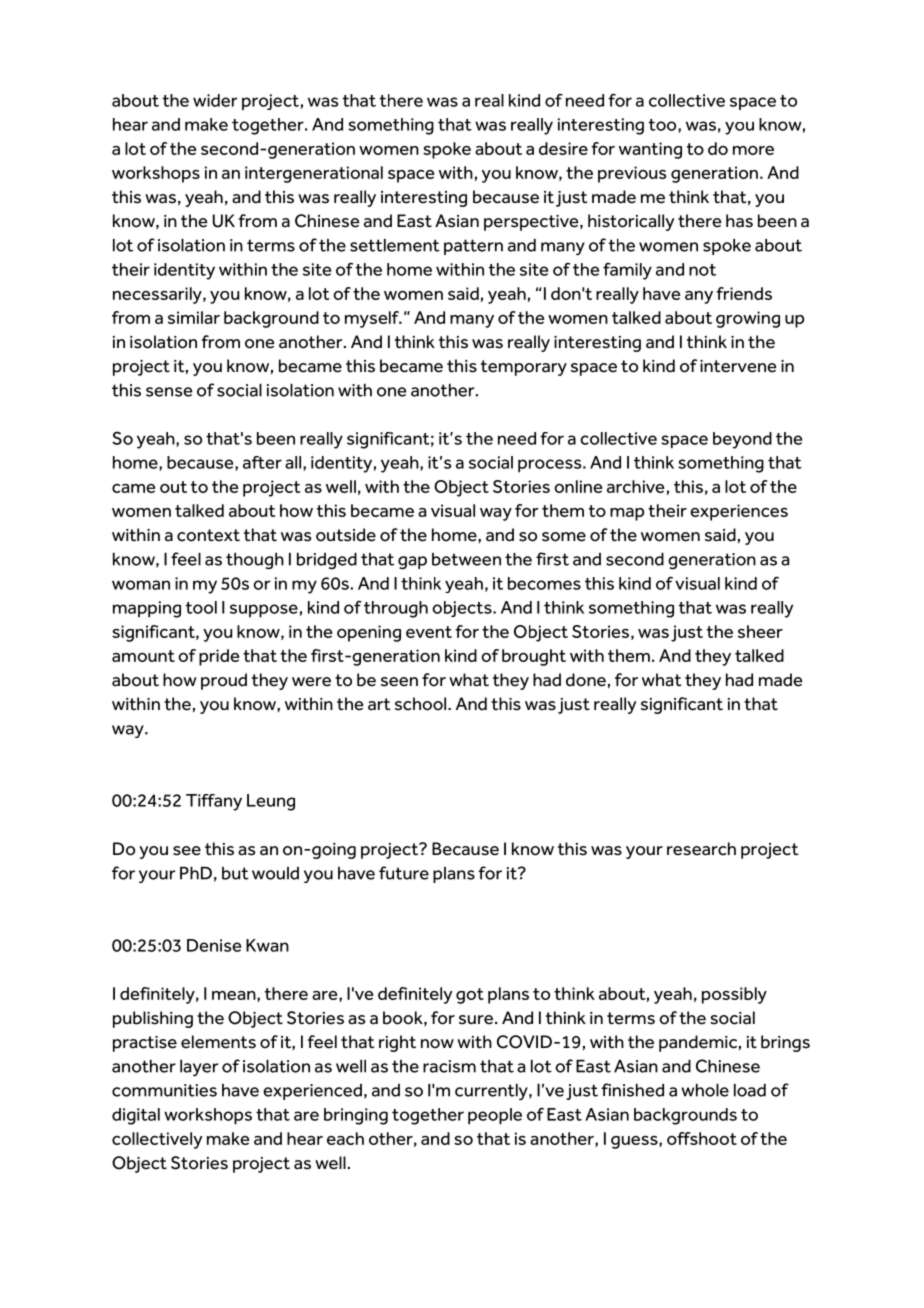 The image size is (924, 1308). I want to click on whole, so click(705, 1090).
